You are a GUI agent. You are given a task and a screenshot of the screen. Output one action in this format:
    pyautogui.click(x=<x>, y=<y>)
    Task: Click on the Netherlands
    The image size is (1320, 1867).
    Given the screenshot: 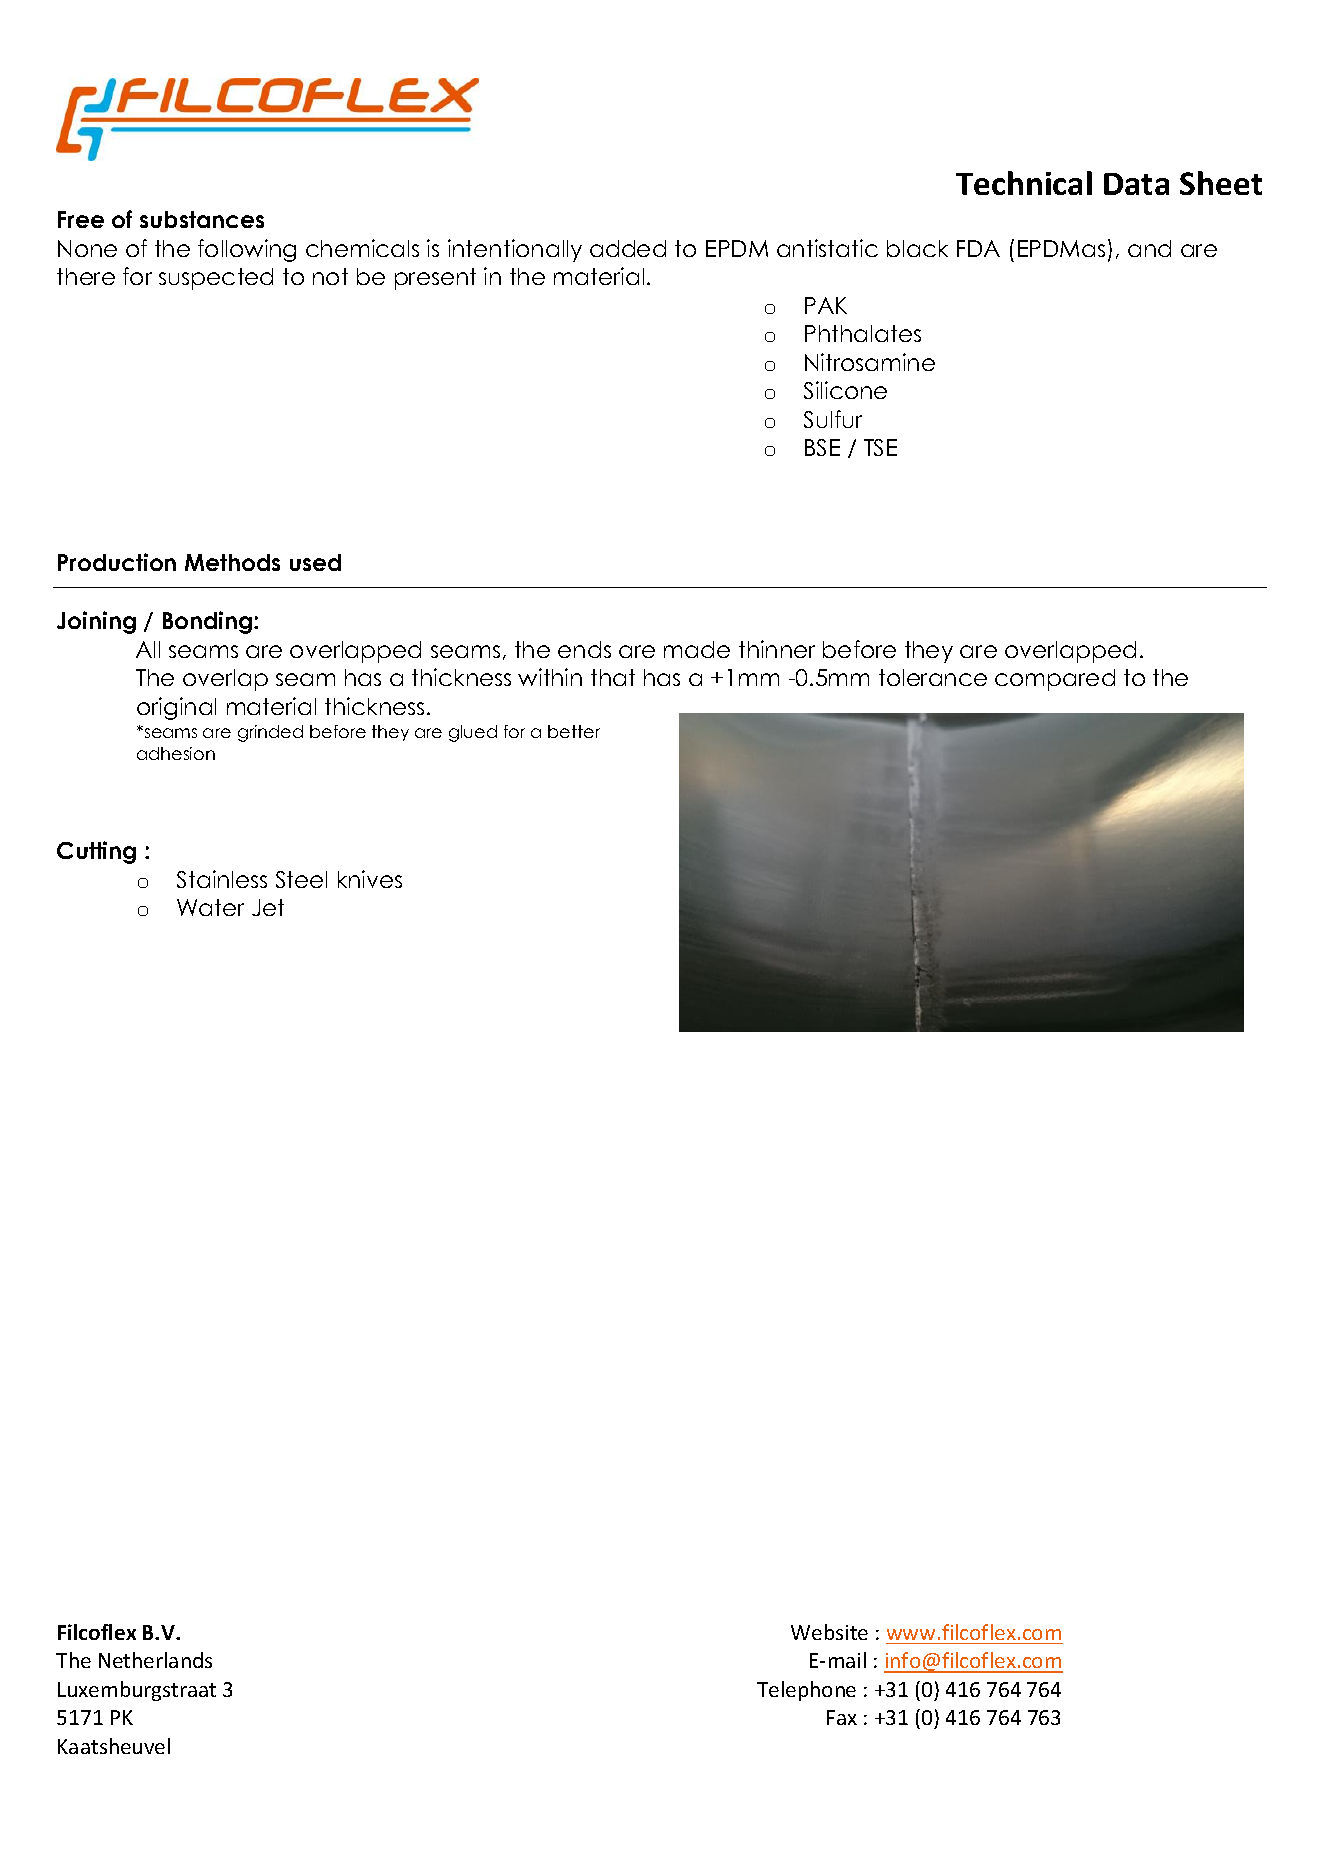 What is the action you would take?
    pyautogui.click(x=155, y=1660)
